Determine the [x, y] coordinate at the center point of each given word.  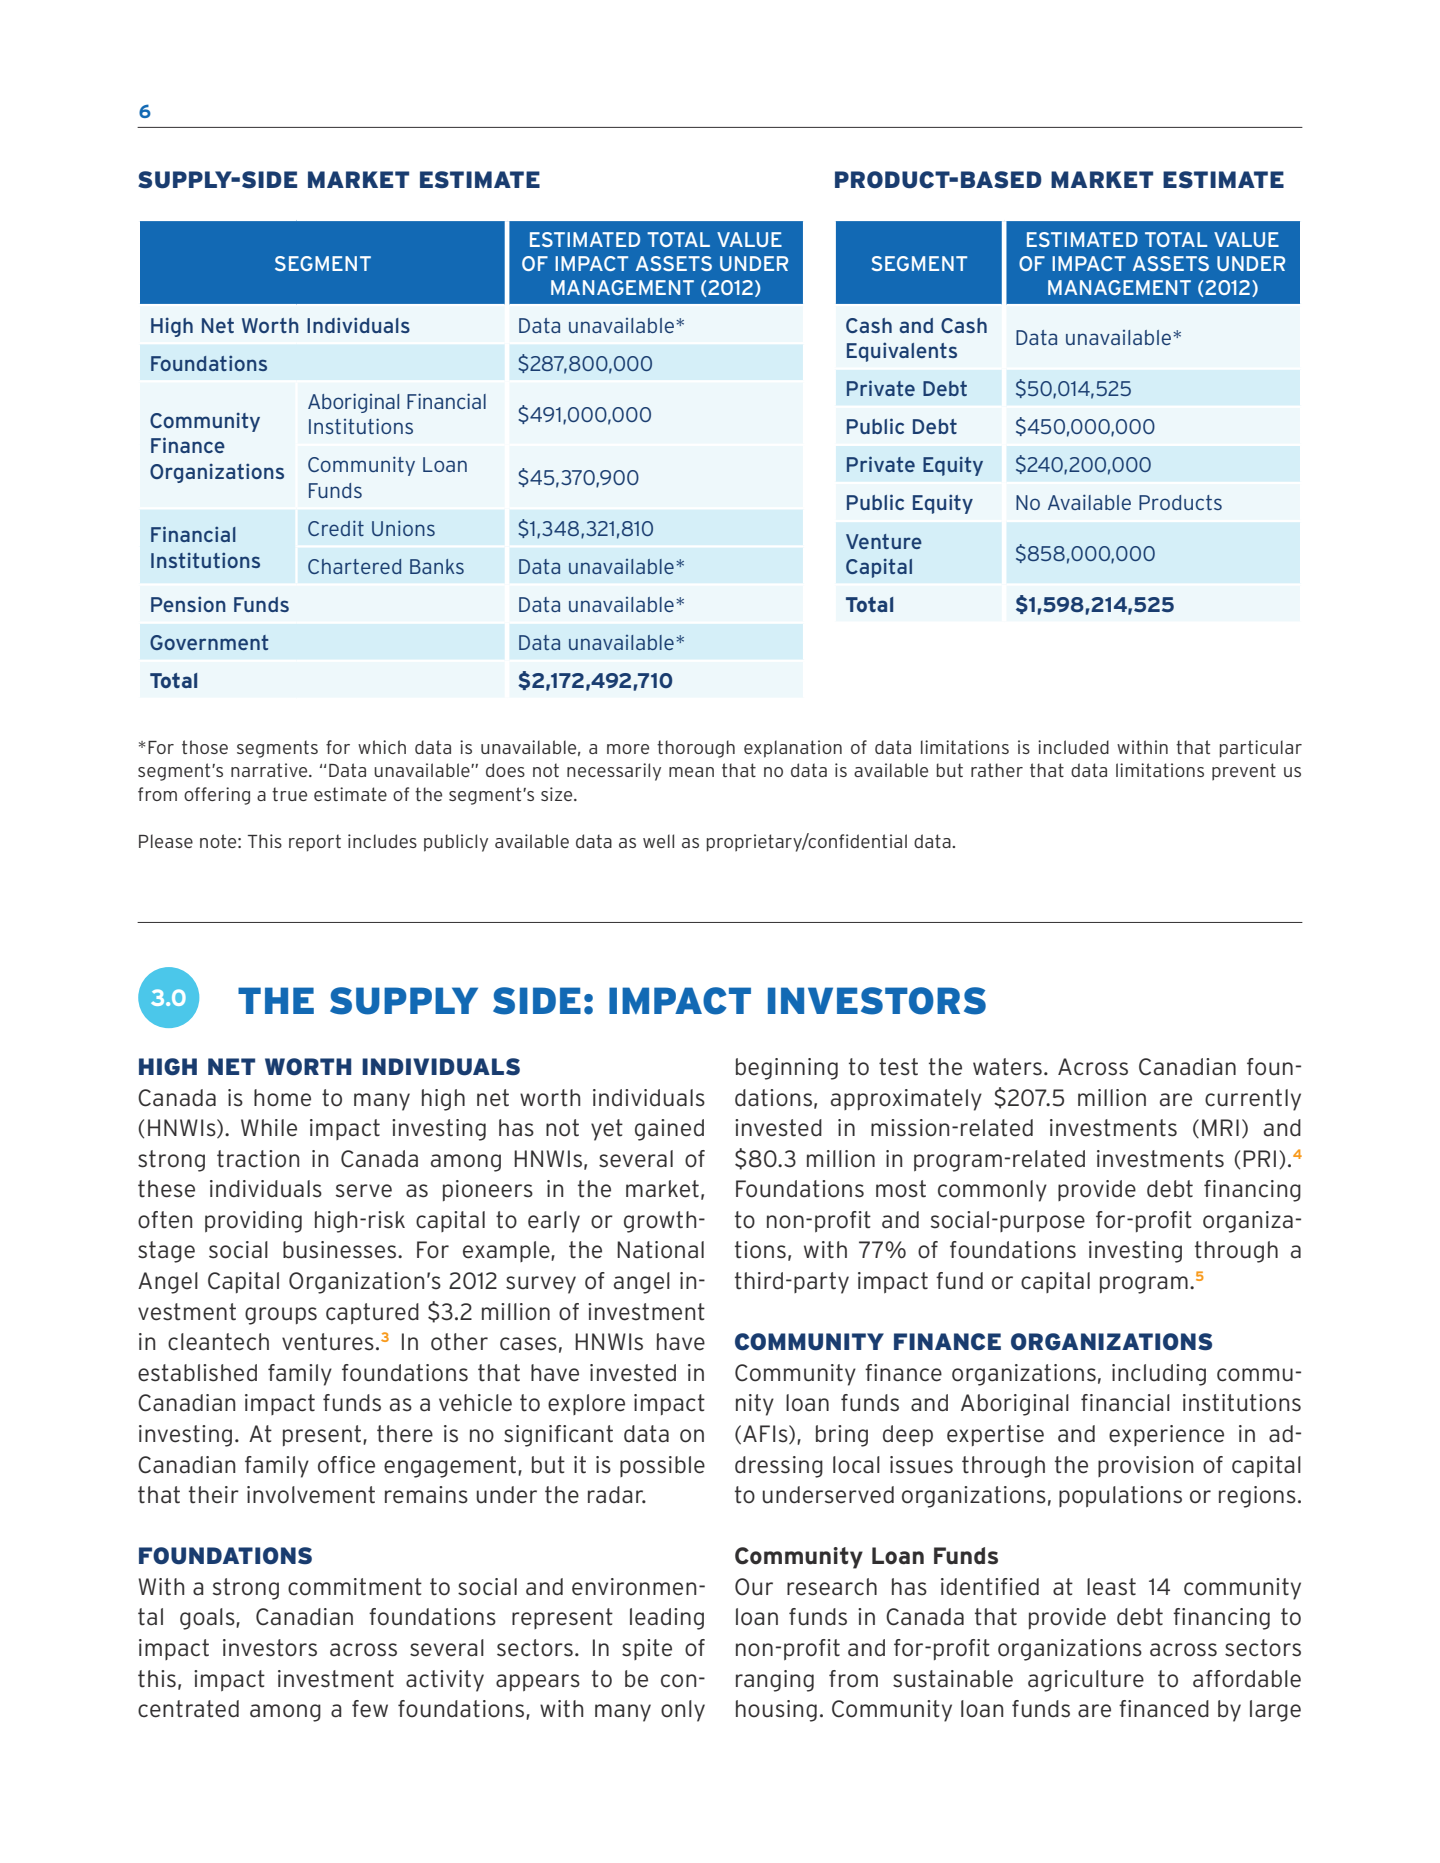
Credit [336, 528]
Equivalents [902, 352]
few [370, 1709]
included [1073, 747]
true [289, 794]
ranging [775, 1681]
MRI [1220, 1127]
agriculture [1086, 1681]
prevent [1244, 771]
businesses [341, 1250]
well [658, 841]
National [660, 1250]
